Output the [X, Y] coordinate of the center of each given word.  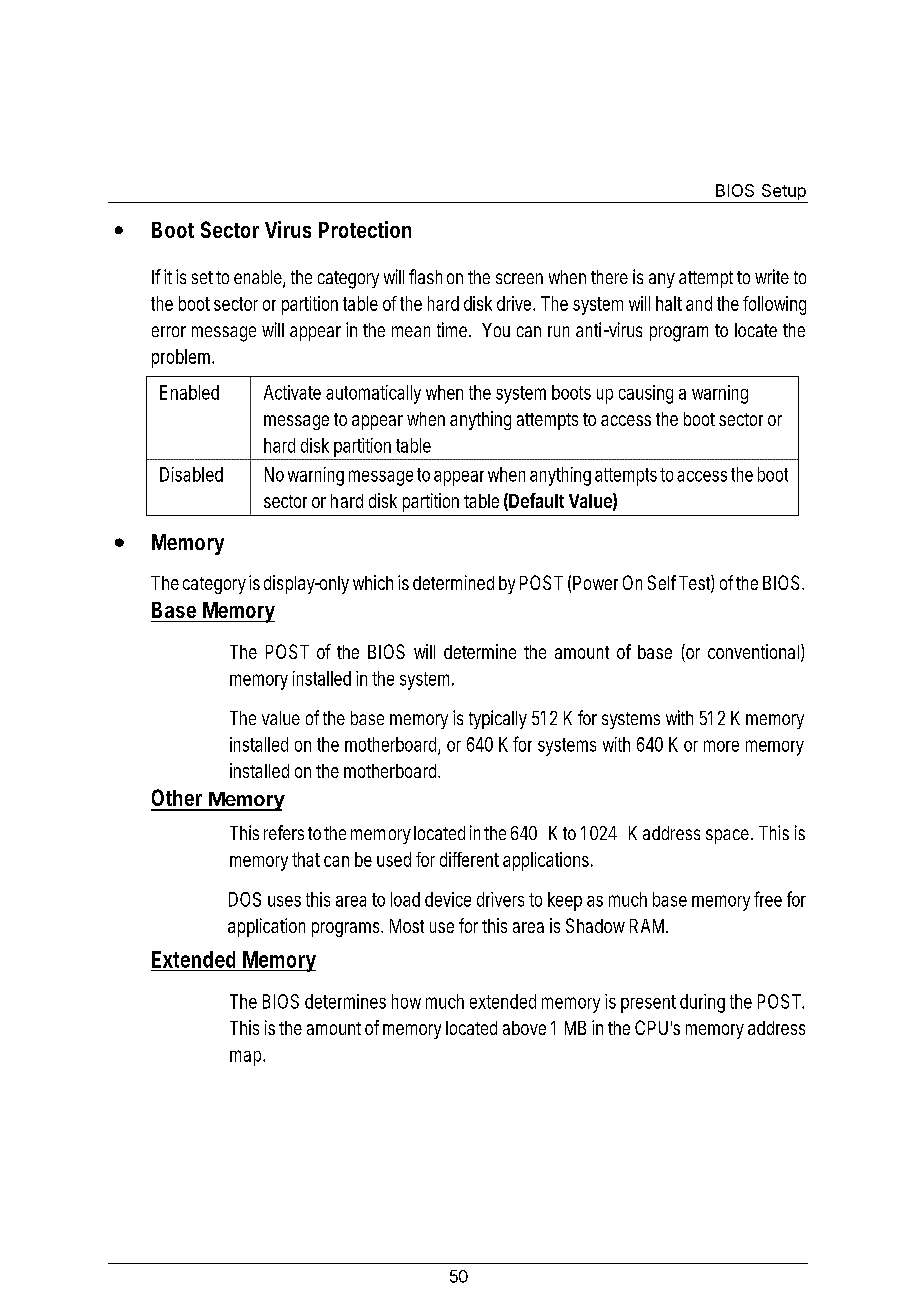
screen [519, 278]
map [245, 1058]
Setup [783, 193]
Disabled [191, 474]
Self [662, 582]
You [496, 330]
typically [498, 719]
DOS [245, 899]
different [469, 859]
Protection [365, 229]
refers [284, 832]
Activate [292, 392]
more [721, 746]
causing [646, 394]
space [727, 836]
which [373, 582]
